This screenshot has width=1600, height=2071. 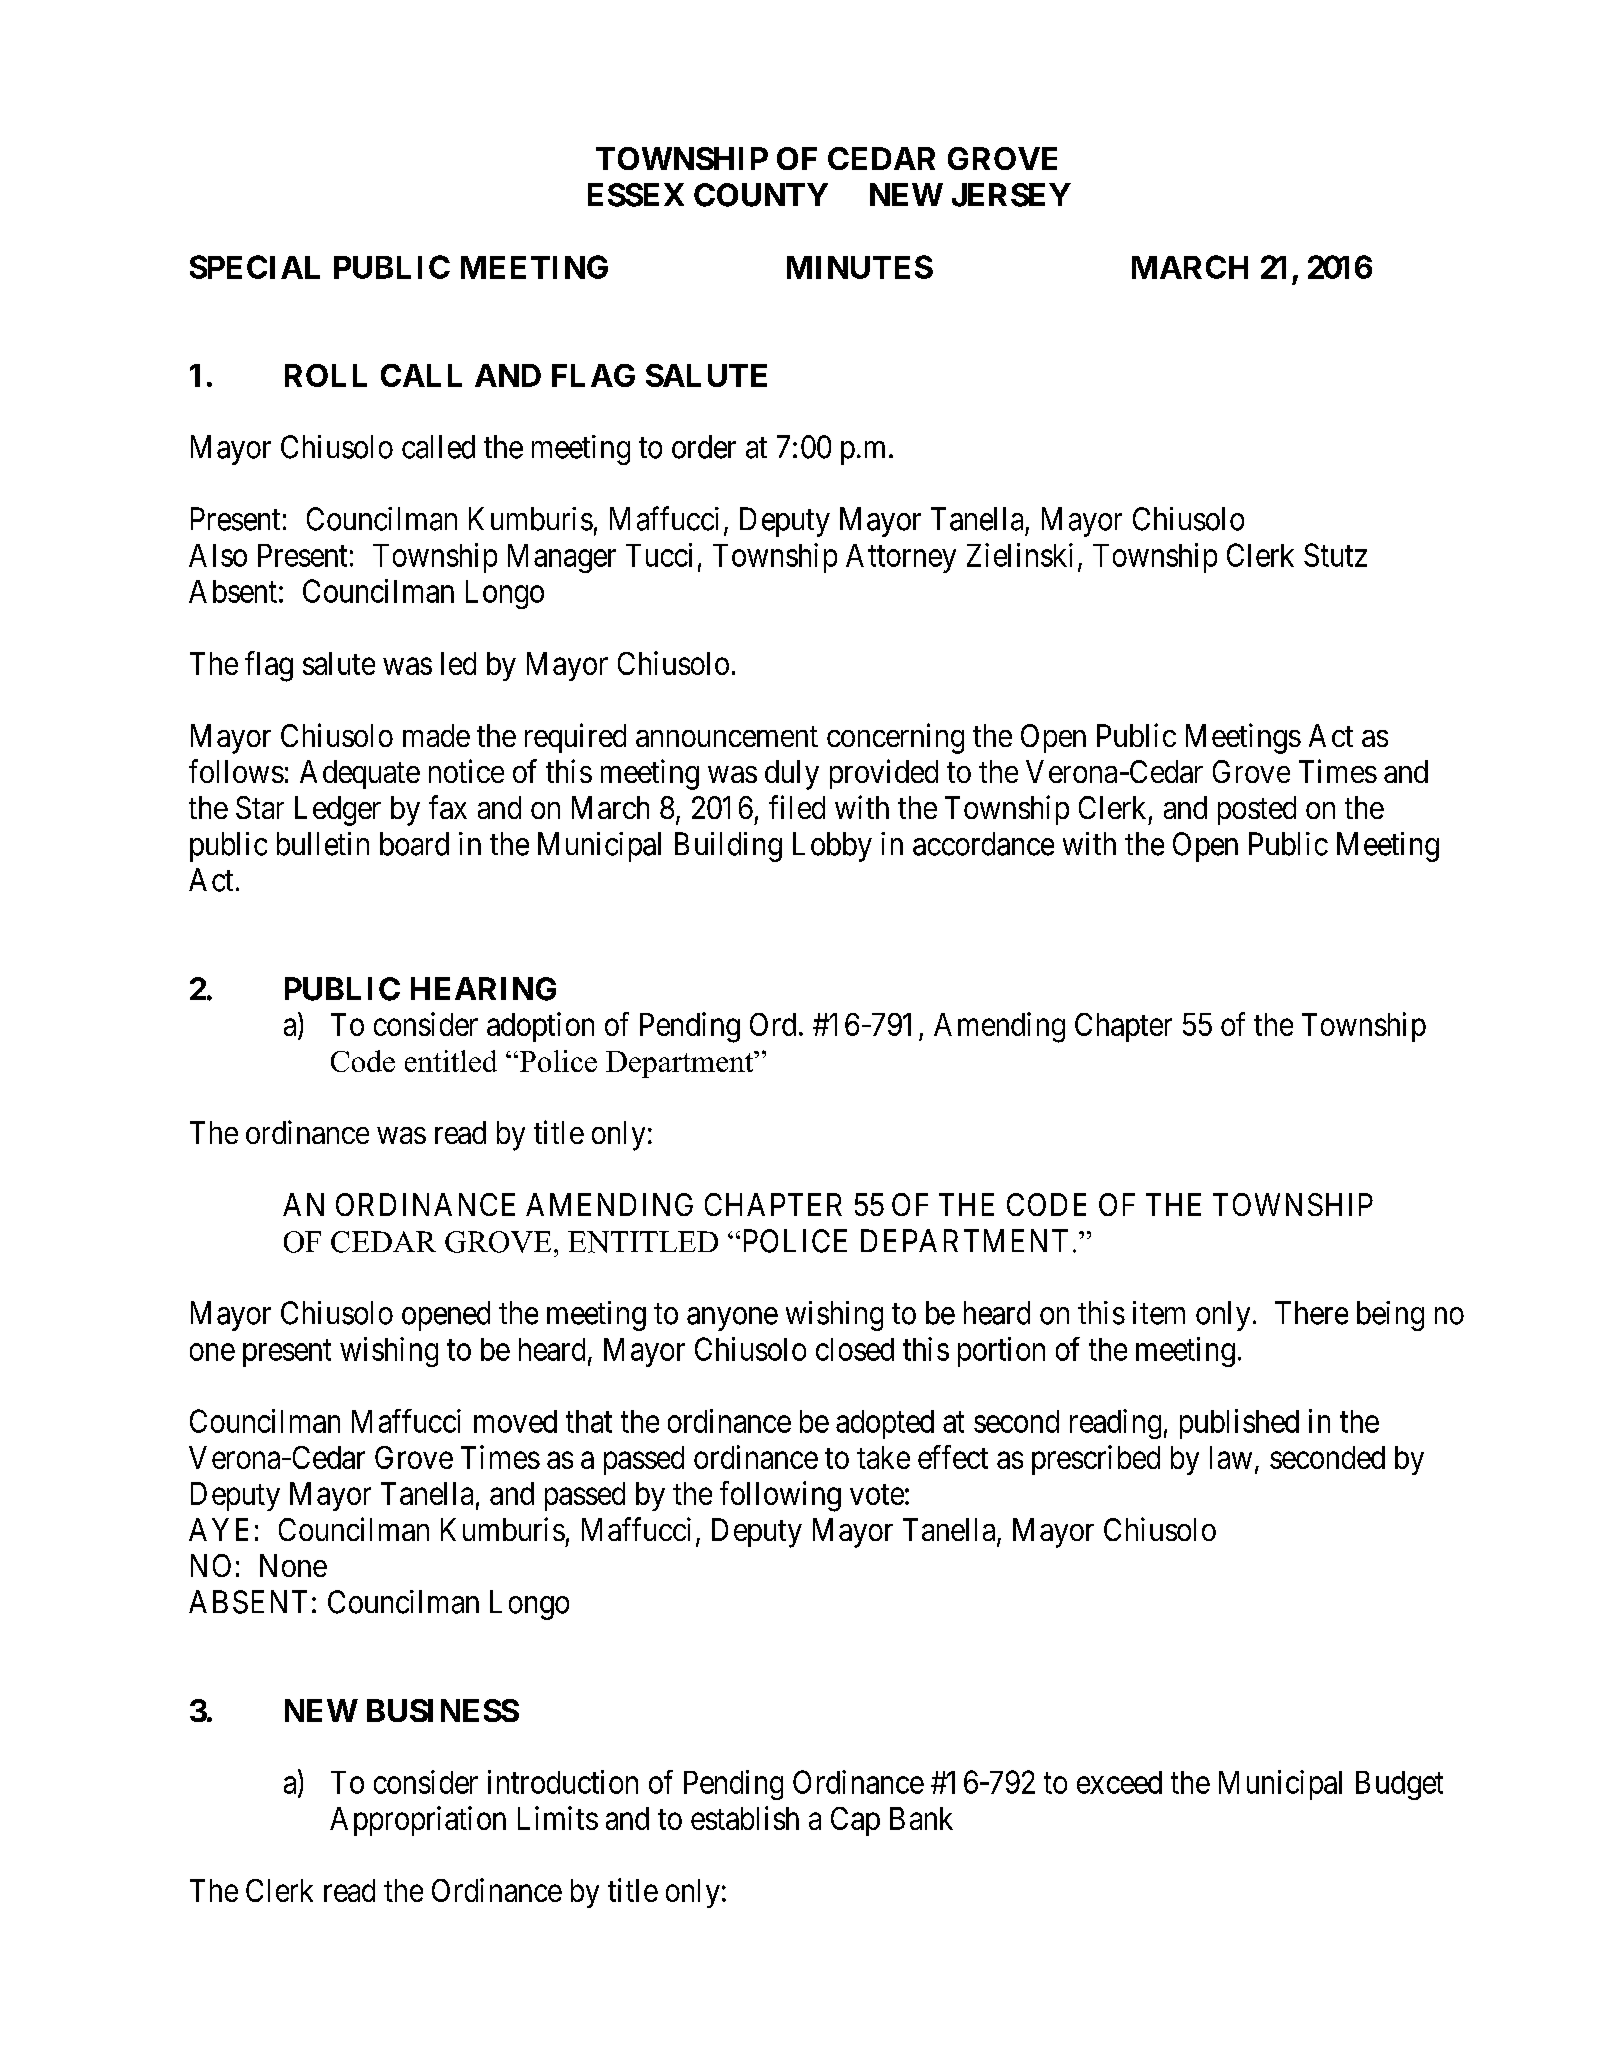 I want to click on duly, so click(x=792, y=775).
